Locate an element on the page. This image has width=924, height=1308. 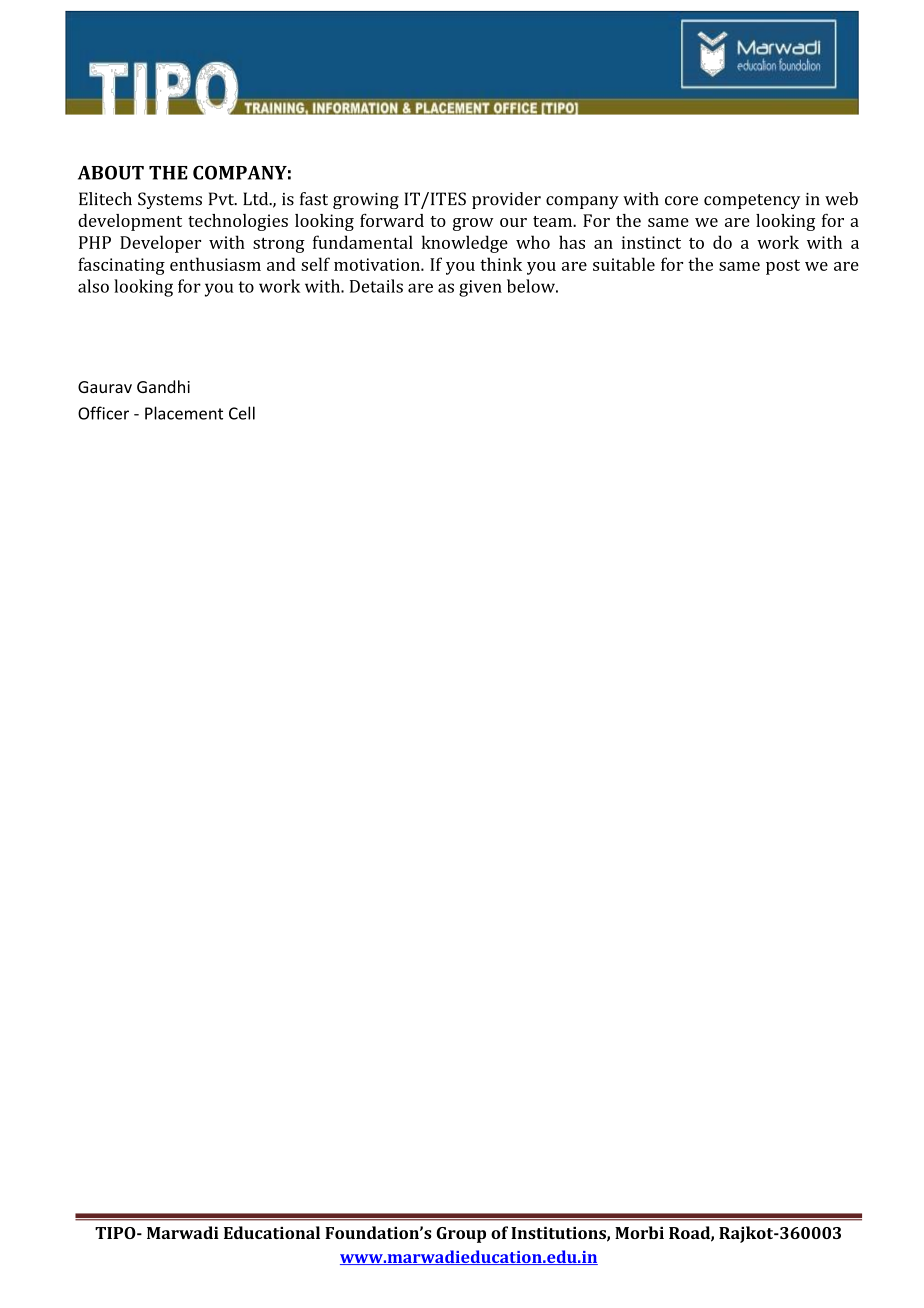
post is located at coordinates (783, 267).
